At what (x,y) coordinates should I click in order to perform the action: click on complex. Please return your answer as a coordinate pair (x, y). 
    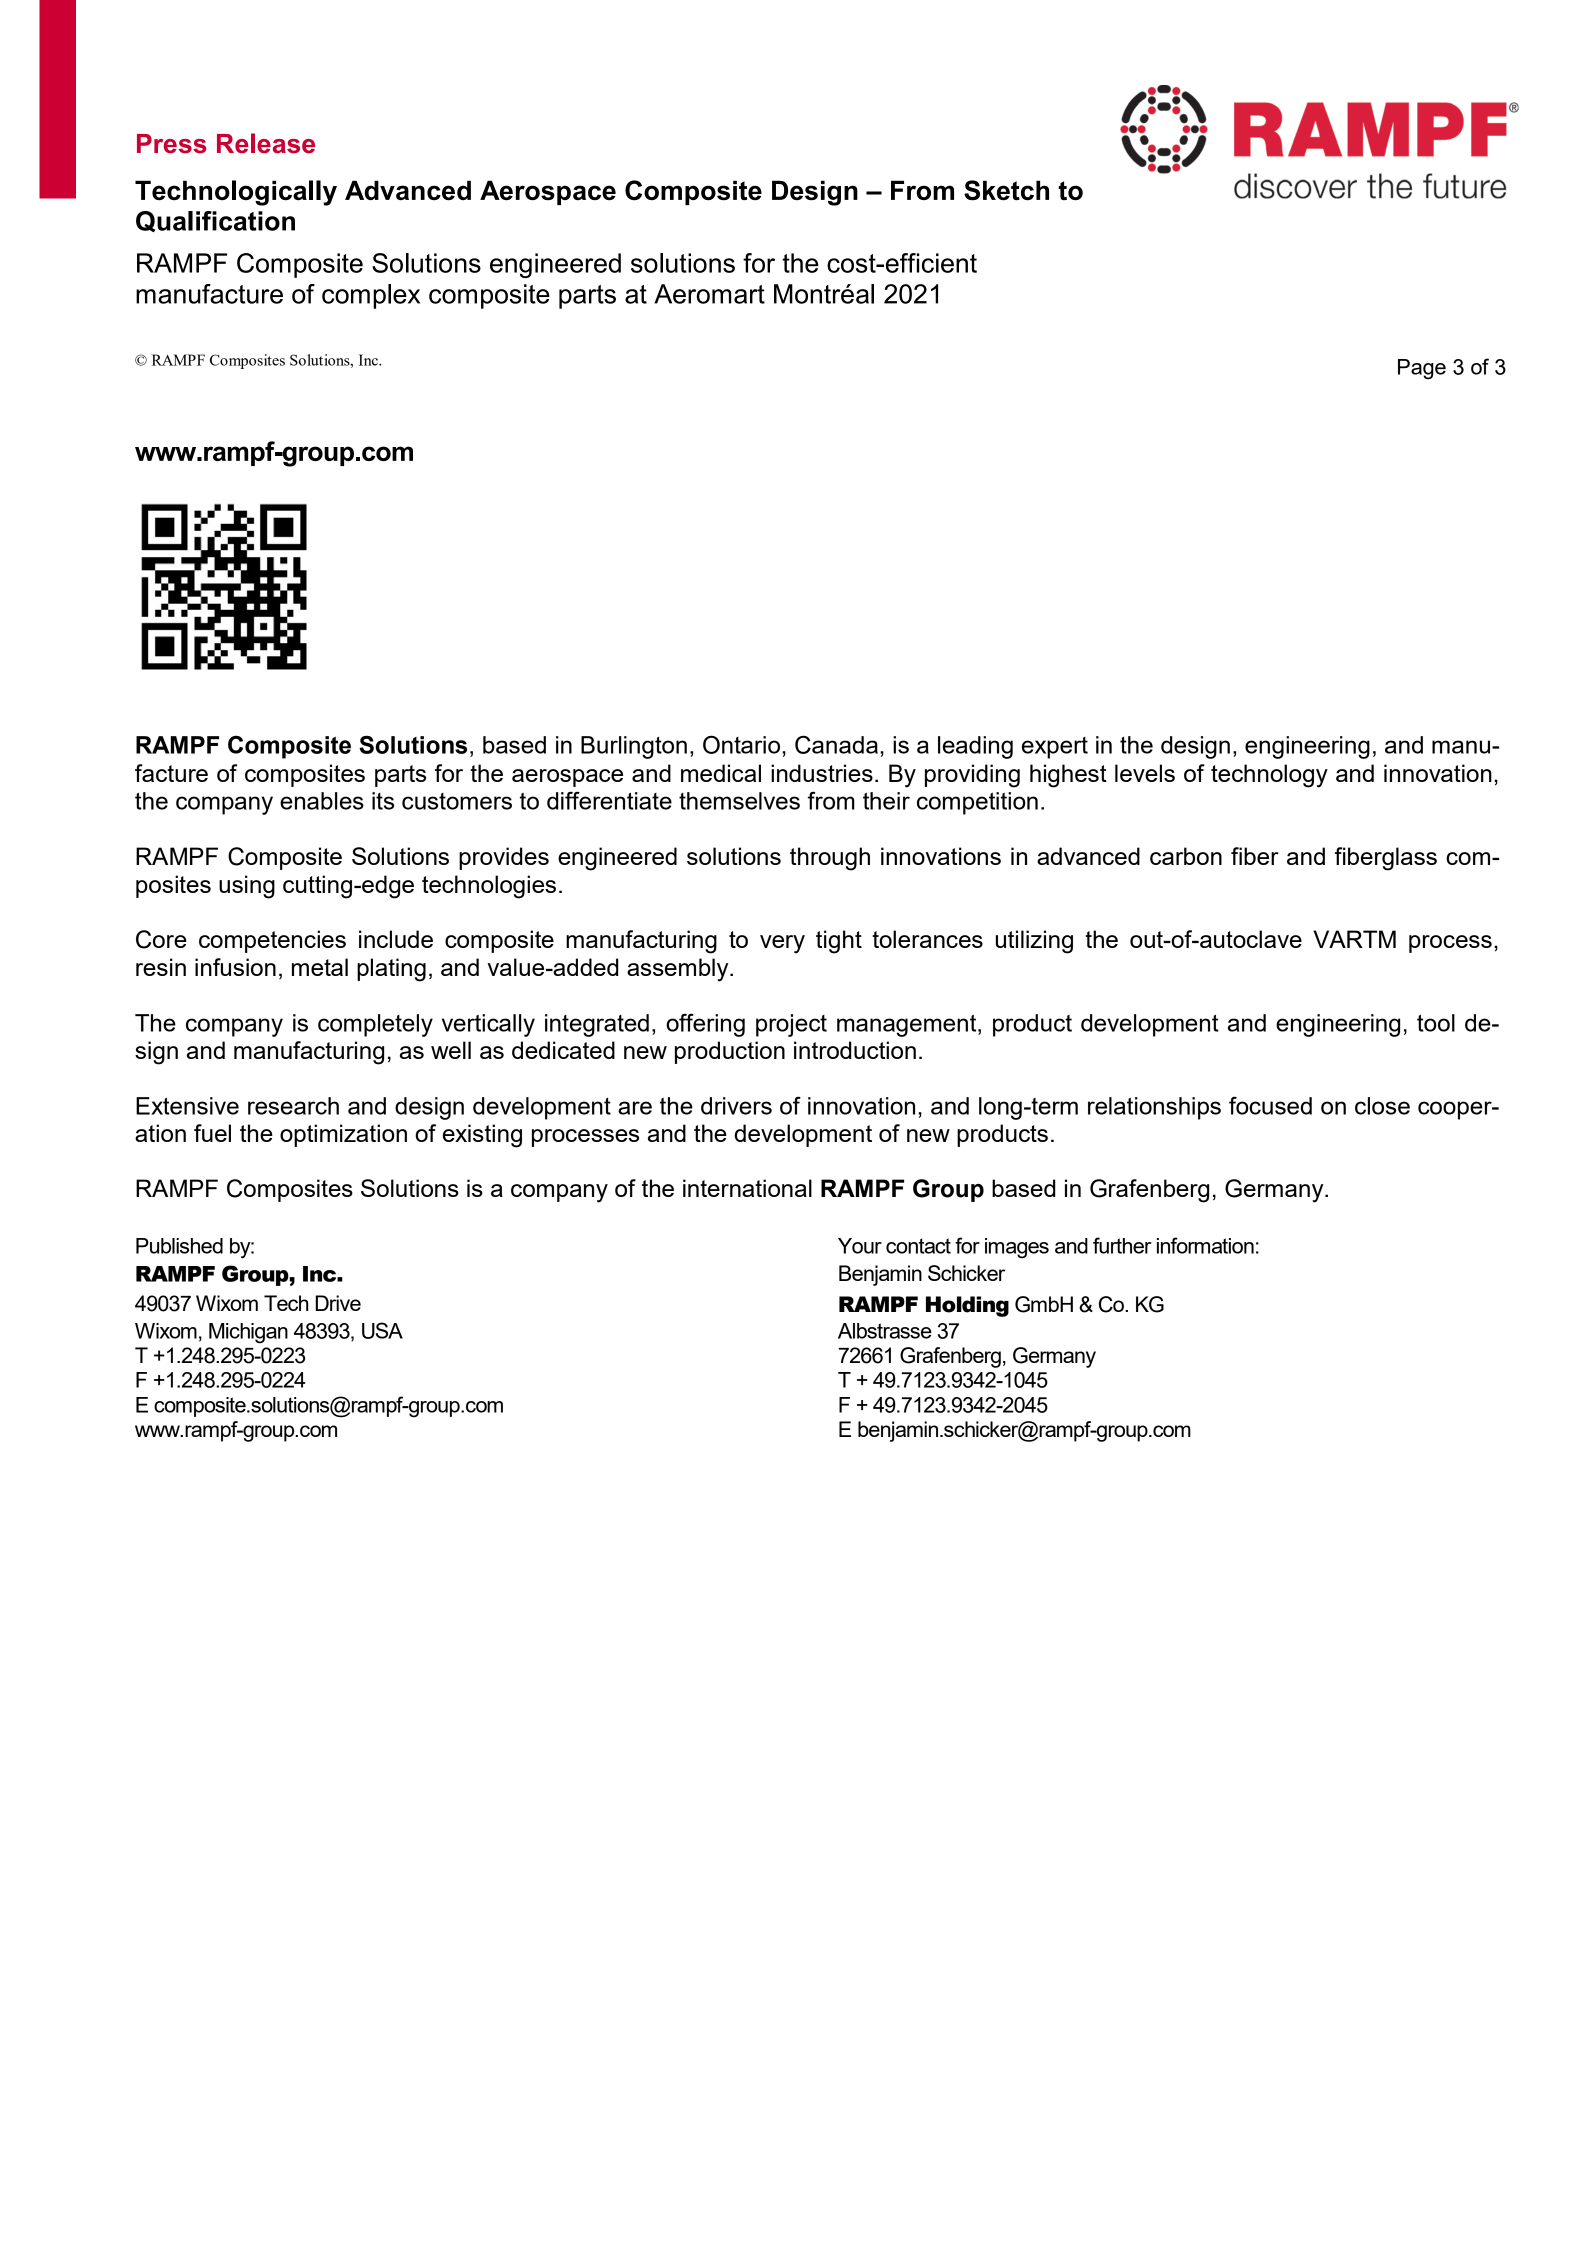
    Looking at the image, I should click on (371, 296).
